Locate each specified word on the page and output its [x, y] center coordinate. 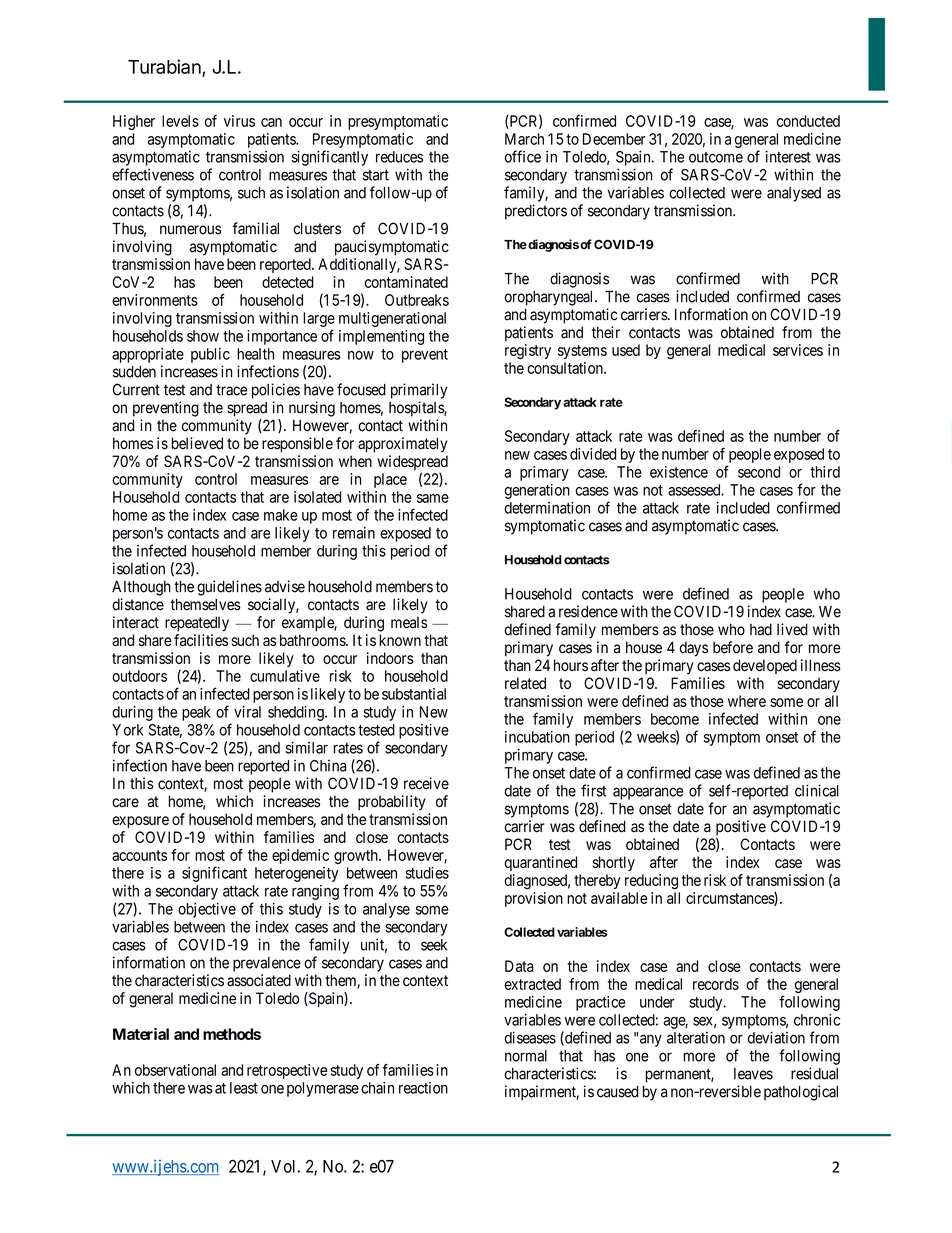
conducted [808, 121]
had [761, 629]
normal [526, 1056]
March [524, 139]
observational [175, 1070]
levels [180, 121]
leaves [753, 1074]
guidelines [229, 588]
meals [409, 622]
